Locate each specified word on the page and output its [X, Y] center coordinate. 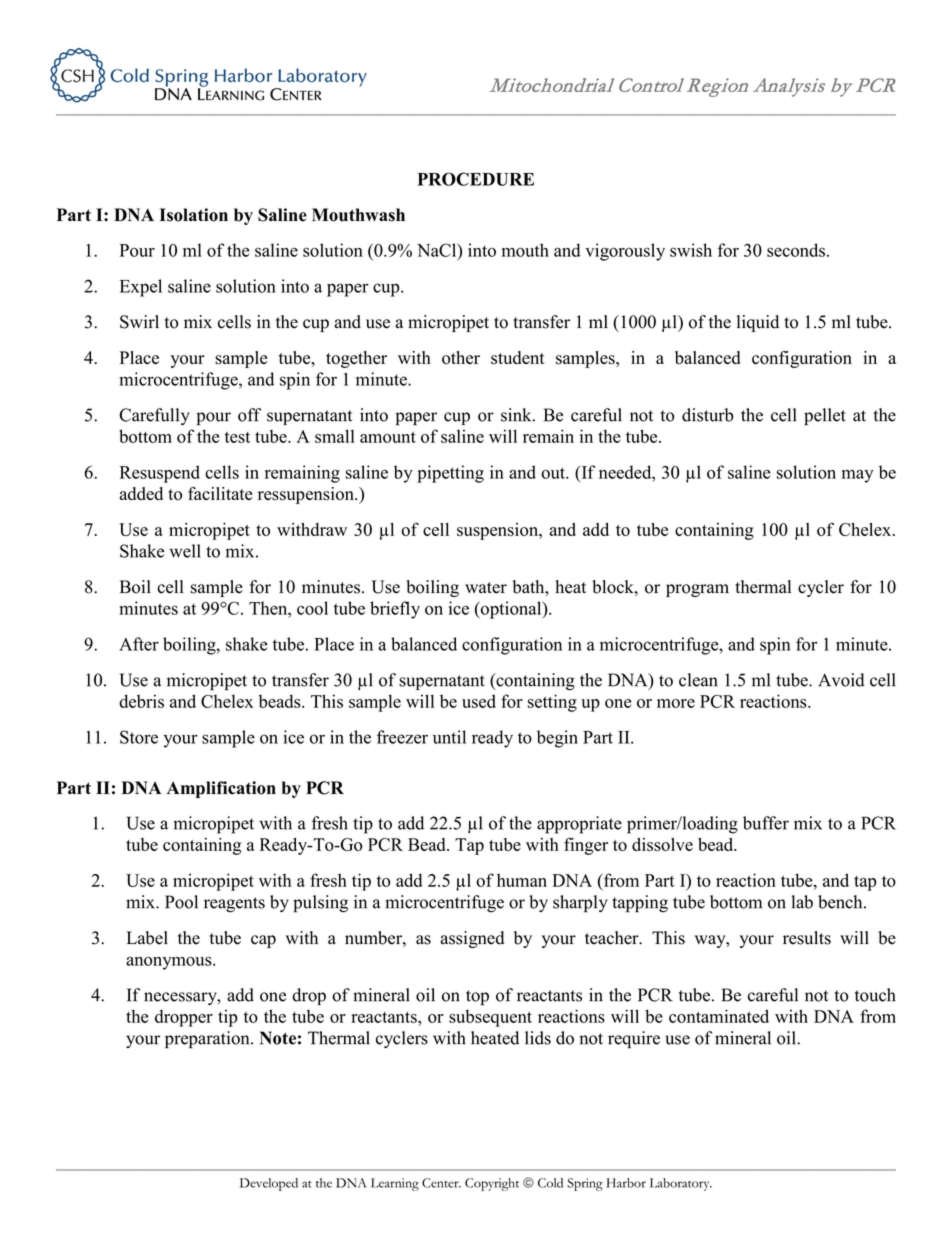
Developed [269, 1184]
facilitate [220, 493]
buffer [766, 823]
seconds [796, 250]
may [857, 476]
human [522, 880]
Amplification [221, 789]
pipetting [450, 474]
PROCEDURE [475, 179]
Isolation [194, 215]
